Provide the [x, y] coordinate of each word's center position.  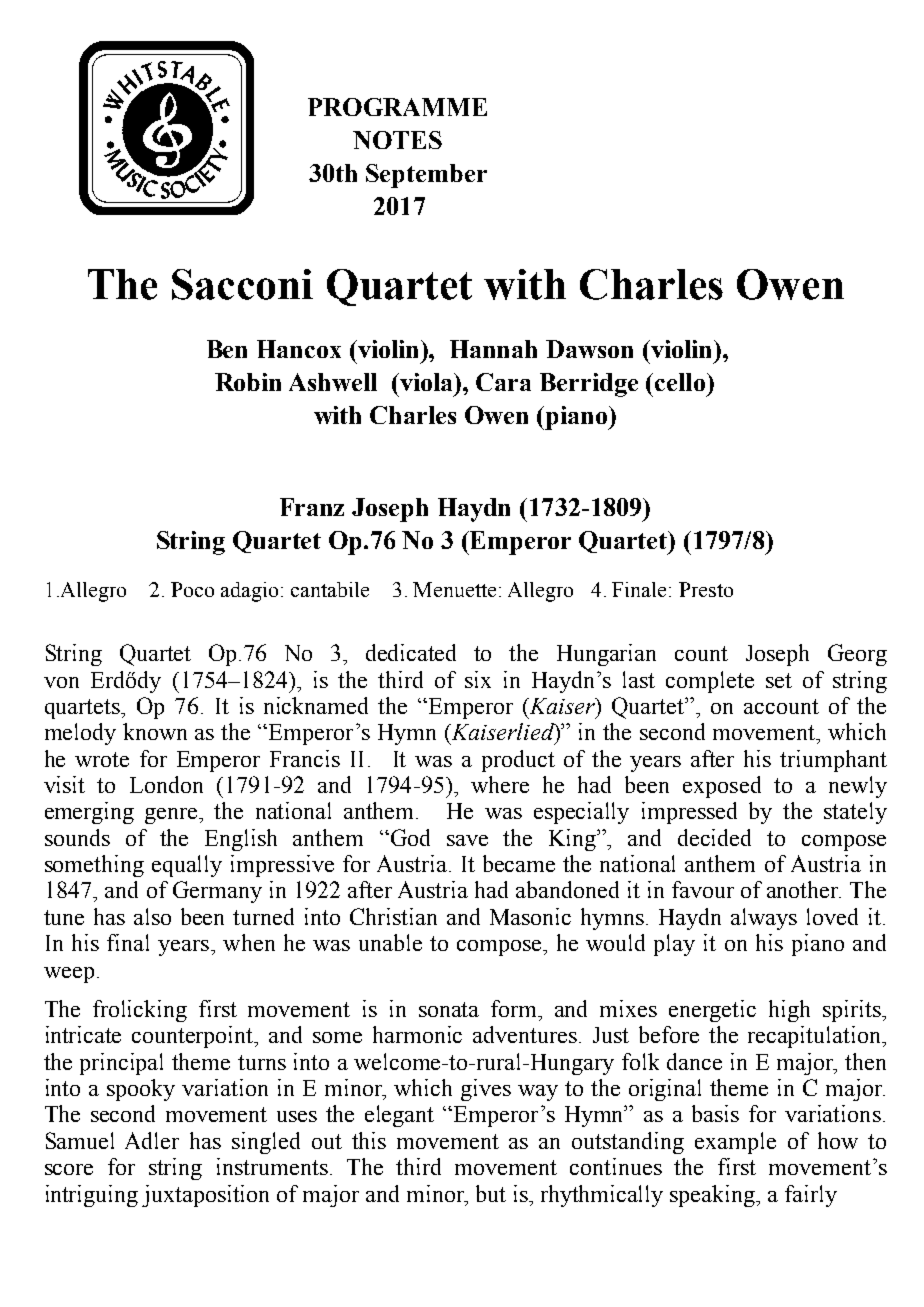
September [426, 176]
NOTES [397, 140]
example [735, 1143]
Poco [192, 589]
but [491, 1193]
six [478, 679]
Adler [152, 1140]
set [779, 680]
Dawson [589, 349]
